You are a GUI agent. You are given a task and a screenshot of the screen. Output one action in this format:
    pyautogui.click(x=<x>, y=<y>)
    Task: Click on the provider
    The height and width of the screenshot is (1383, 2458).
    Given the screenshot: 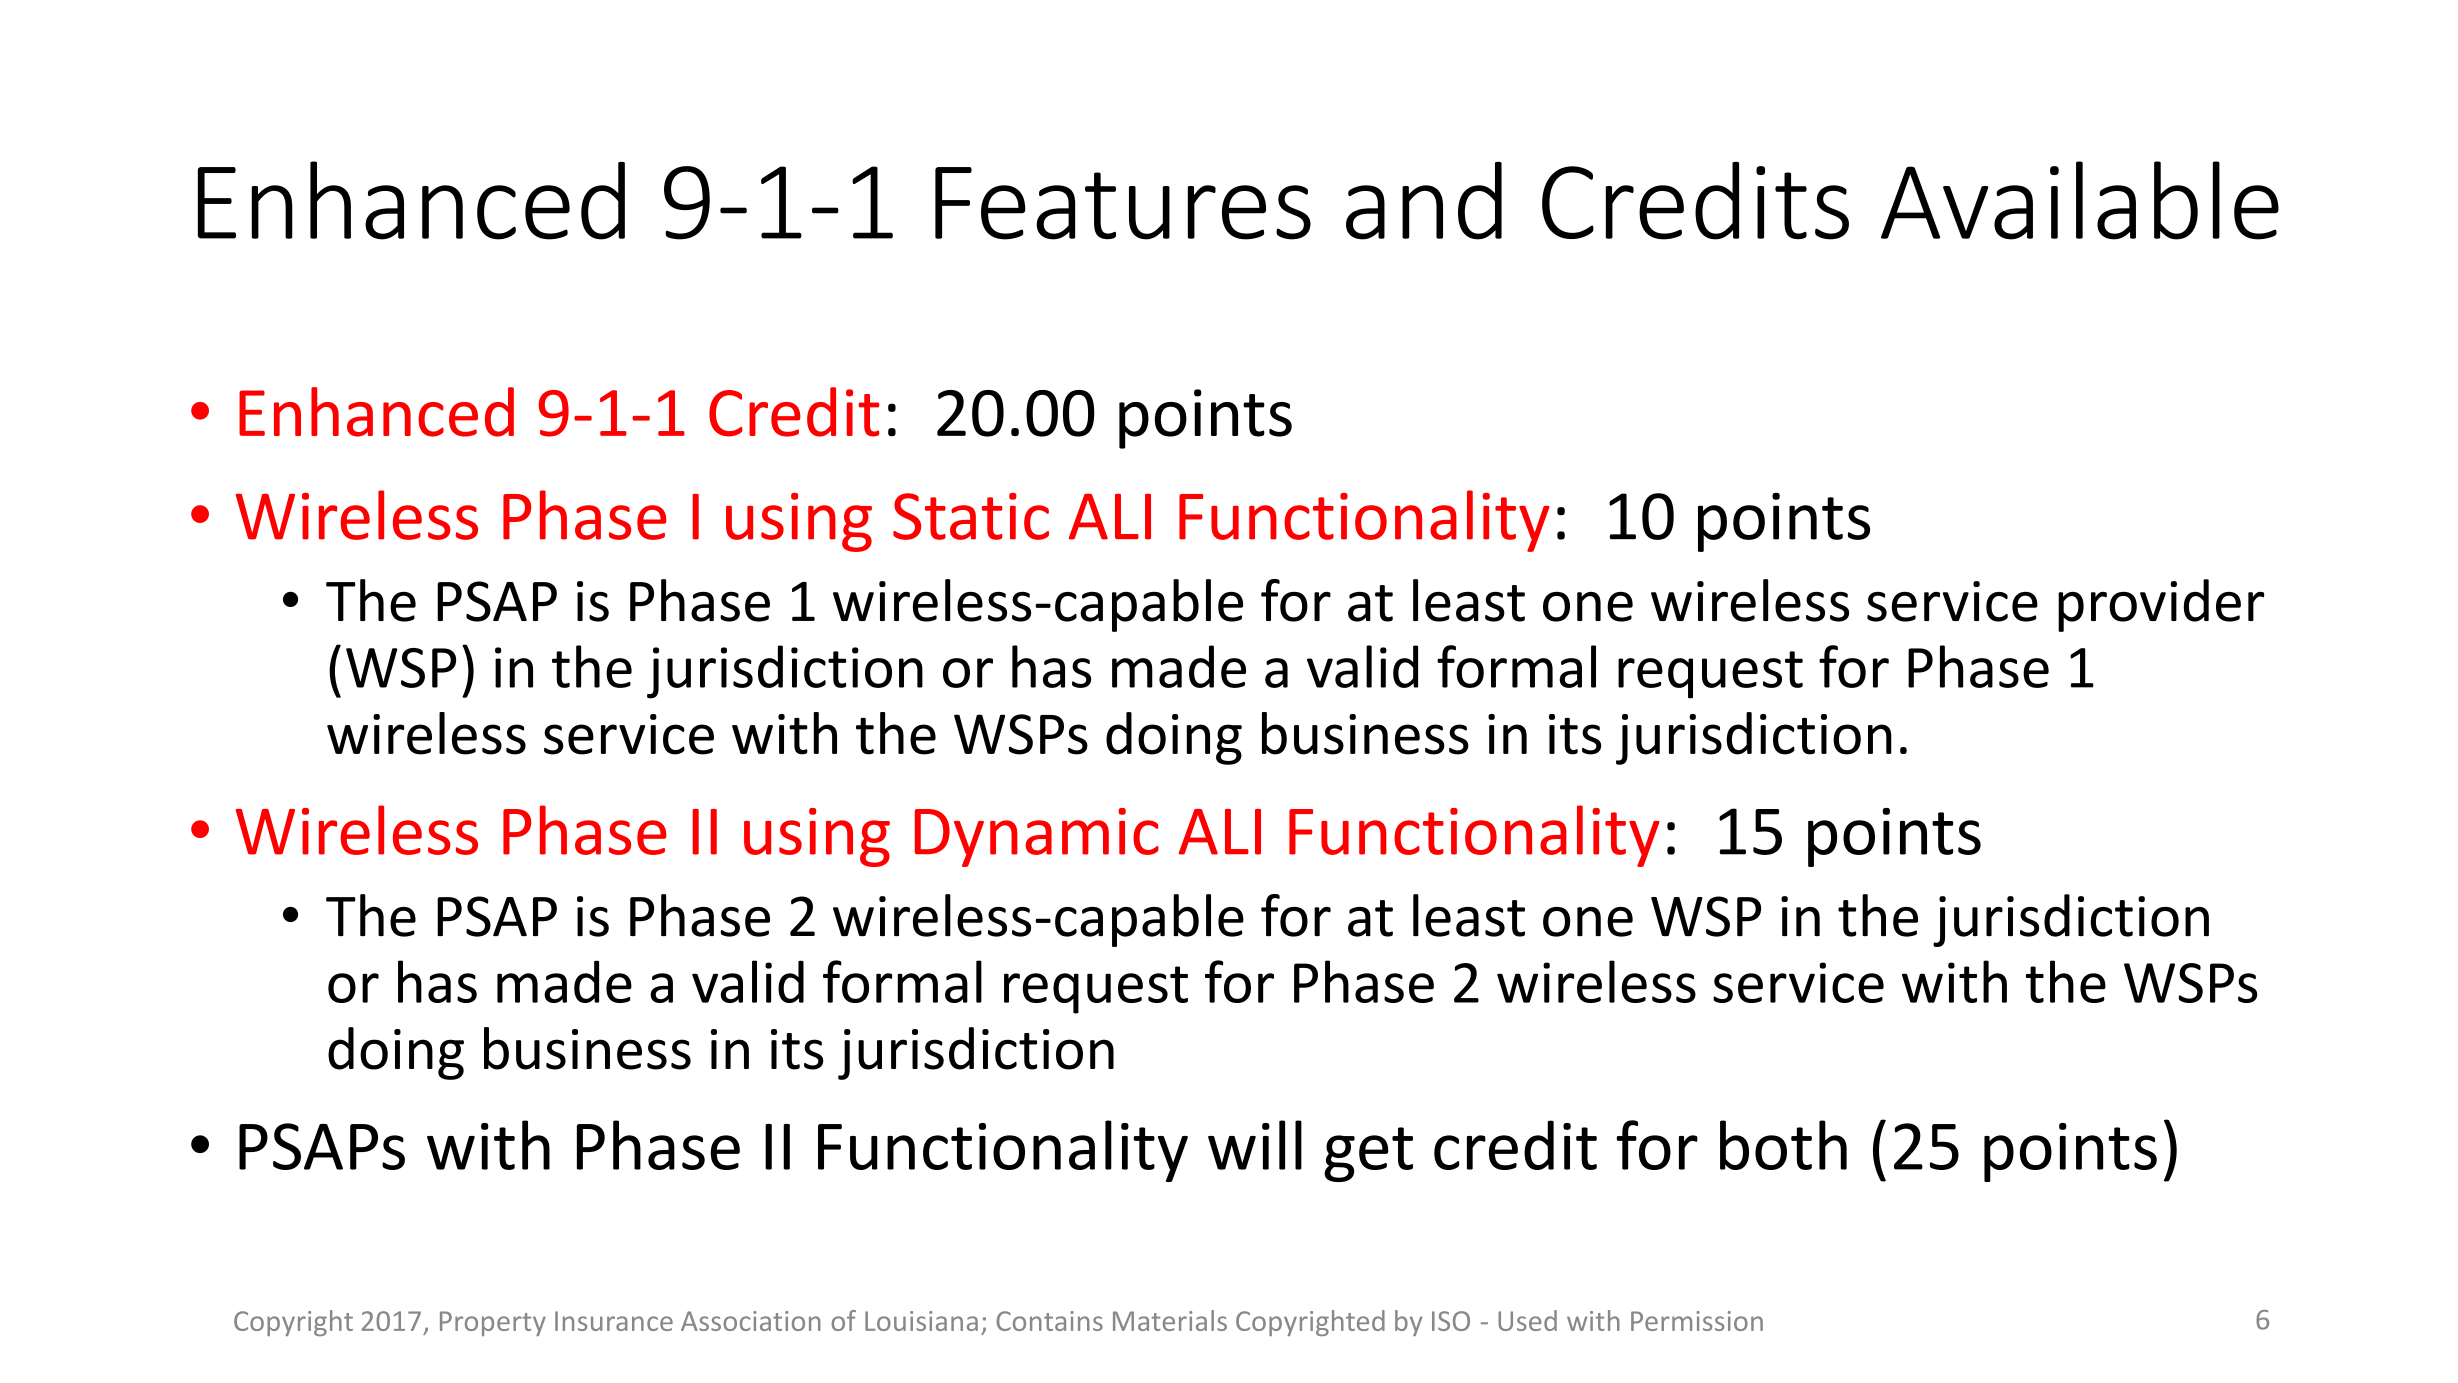 What is the action you would take?
    pyautogui.click(x=2161, y=605)
